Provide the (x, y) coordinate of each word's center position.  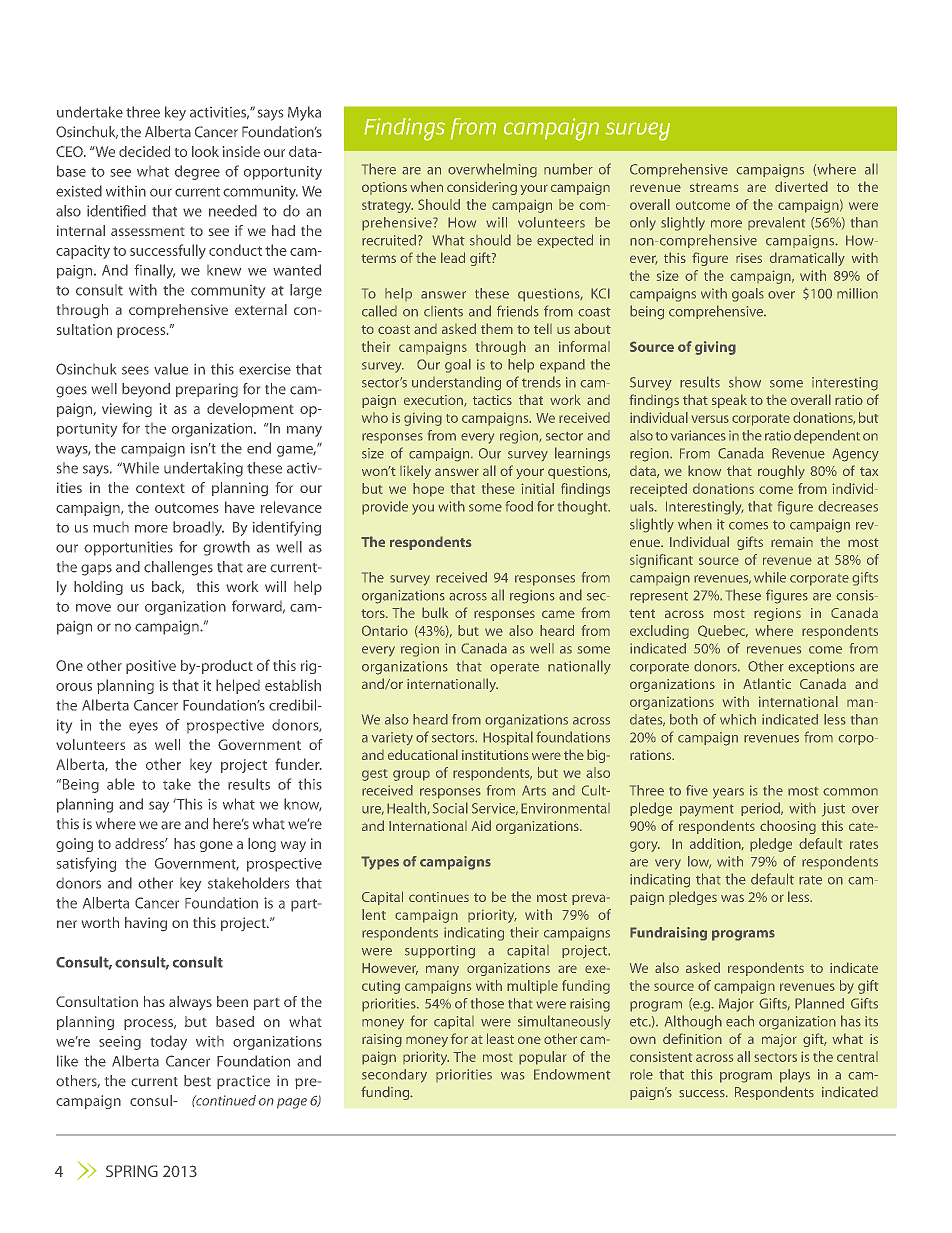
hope (428, 490)
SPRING (132, 1171)
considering (482, 188)
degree (197, 172)
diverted (801, 186)
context (160, 488)
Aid (481, 825)
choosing (788, 827)
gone (216, 846)
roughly (781, 472)
